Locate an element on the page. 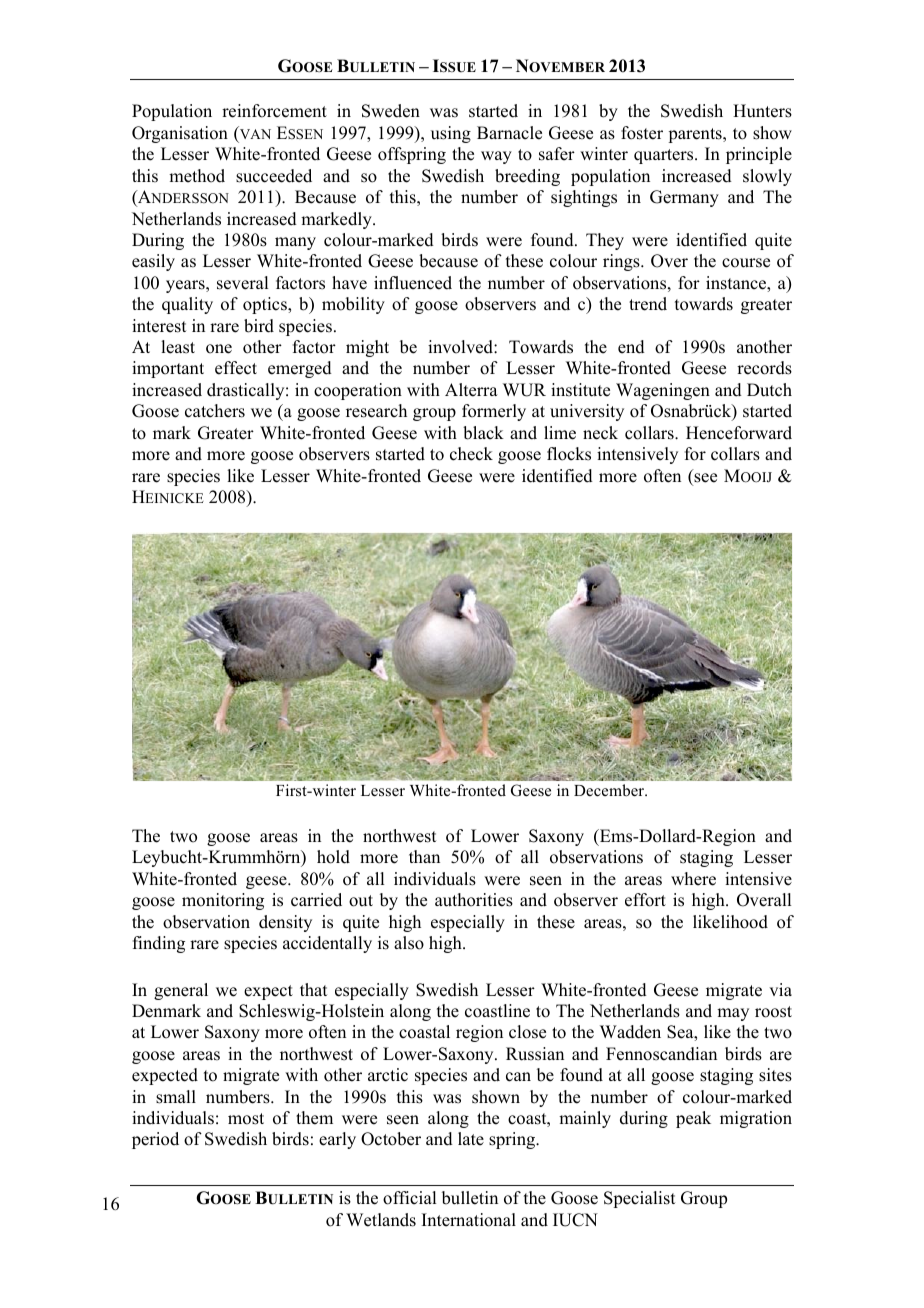 The image size is (924, 1308). method is located at coordinates (197, 176).
